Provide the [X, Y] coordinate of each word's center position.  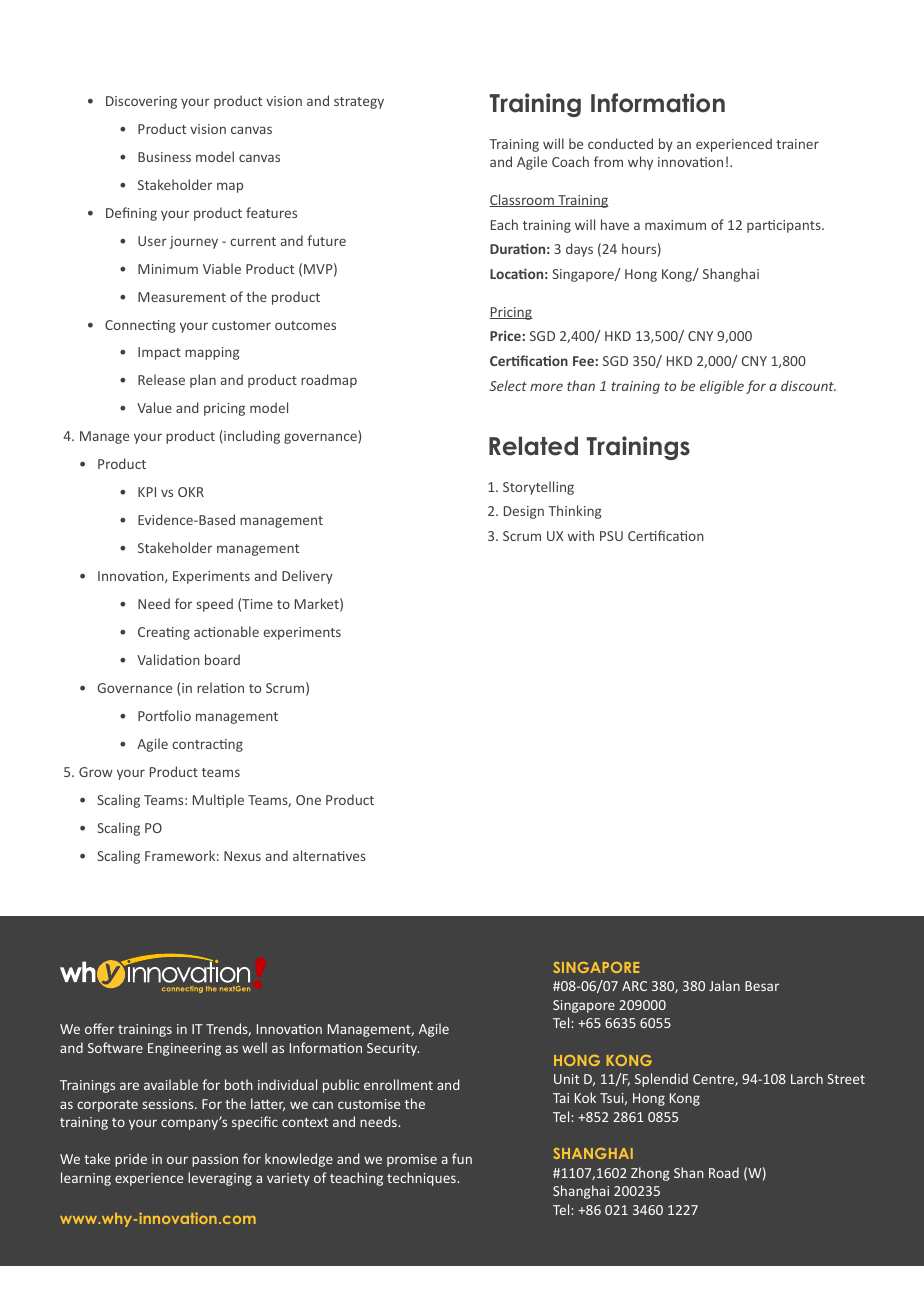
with [581, 535]
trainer [797, 144]
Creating [164, 633]
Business [164, 157]
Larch [807, 1078]
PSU [611, 536]
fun [462, 1158]
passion [215, 1160]
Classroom [522, 200]
